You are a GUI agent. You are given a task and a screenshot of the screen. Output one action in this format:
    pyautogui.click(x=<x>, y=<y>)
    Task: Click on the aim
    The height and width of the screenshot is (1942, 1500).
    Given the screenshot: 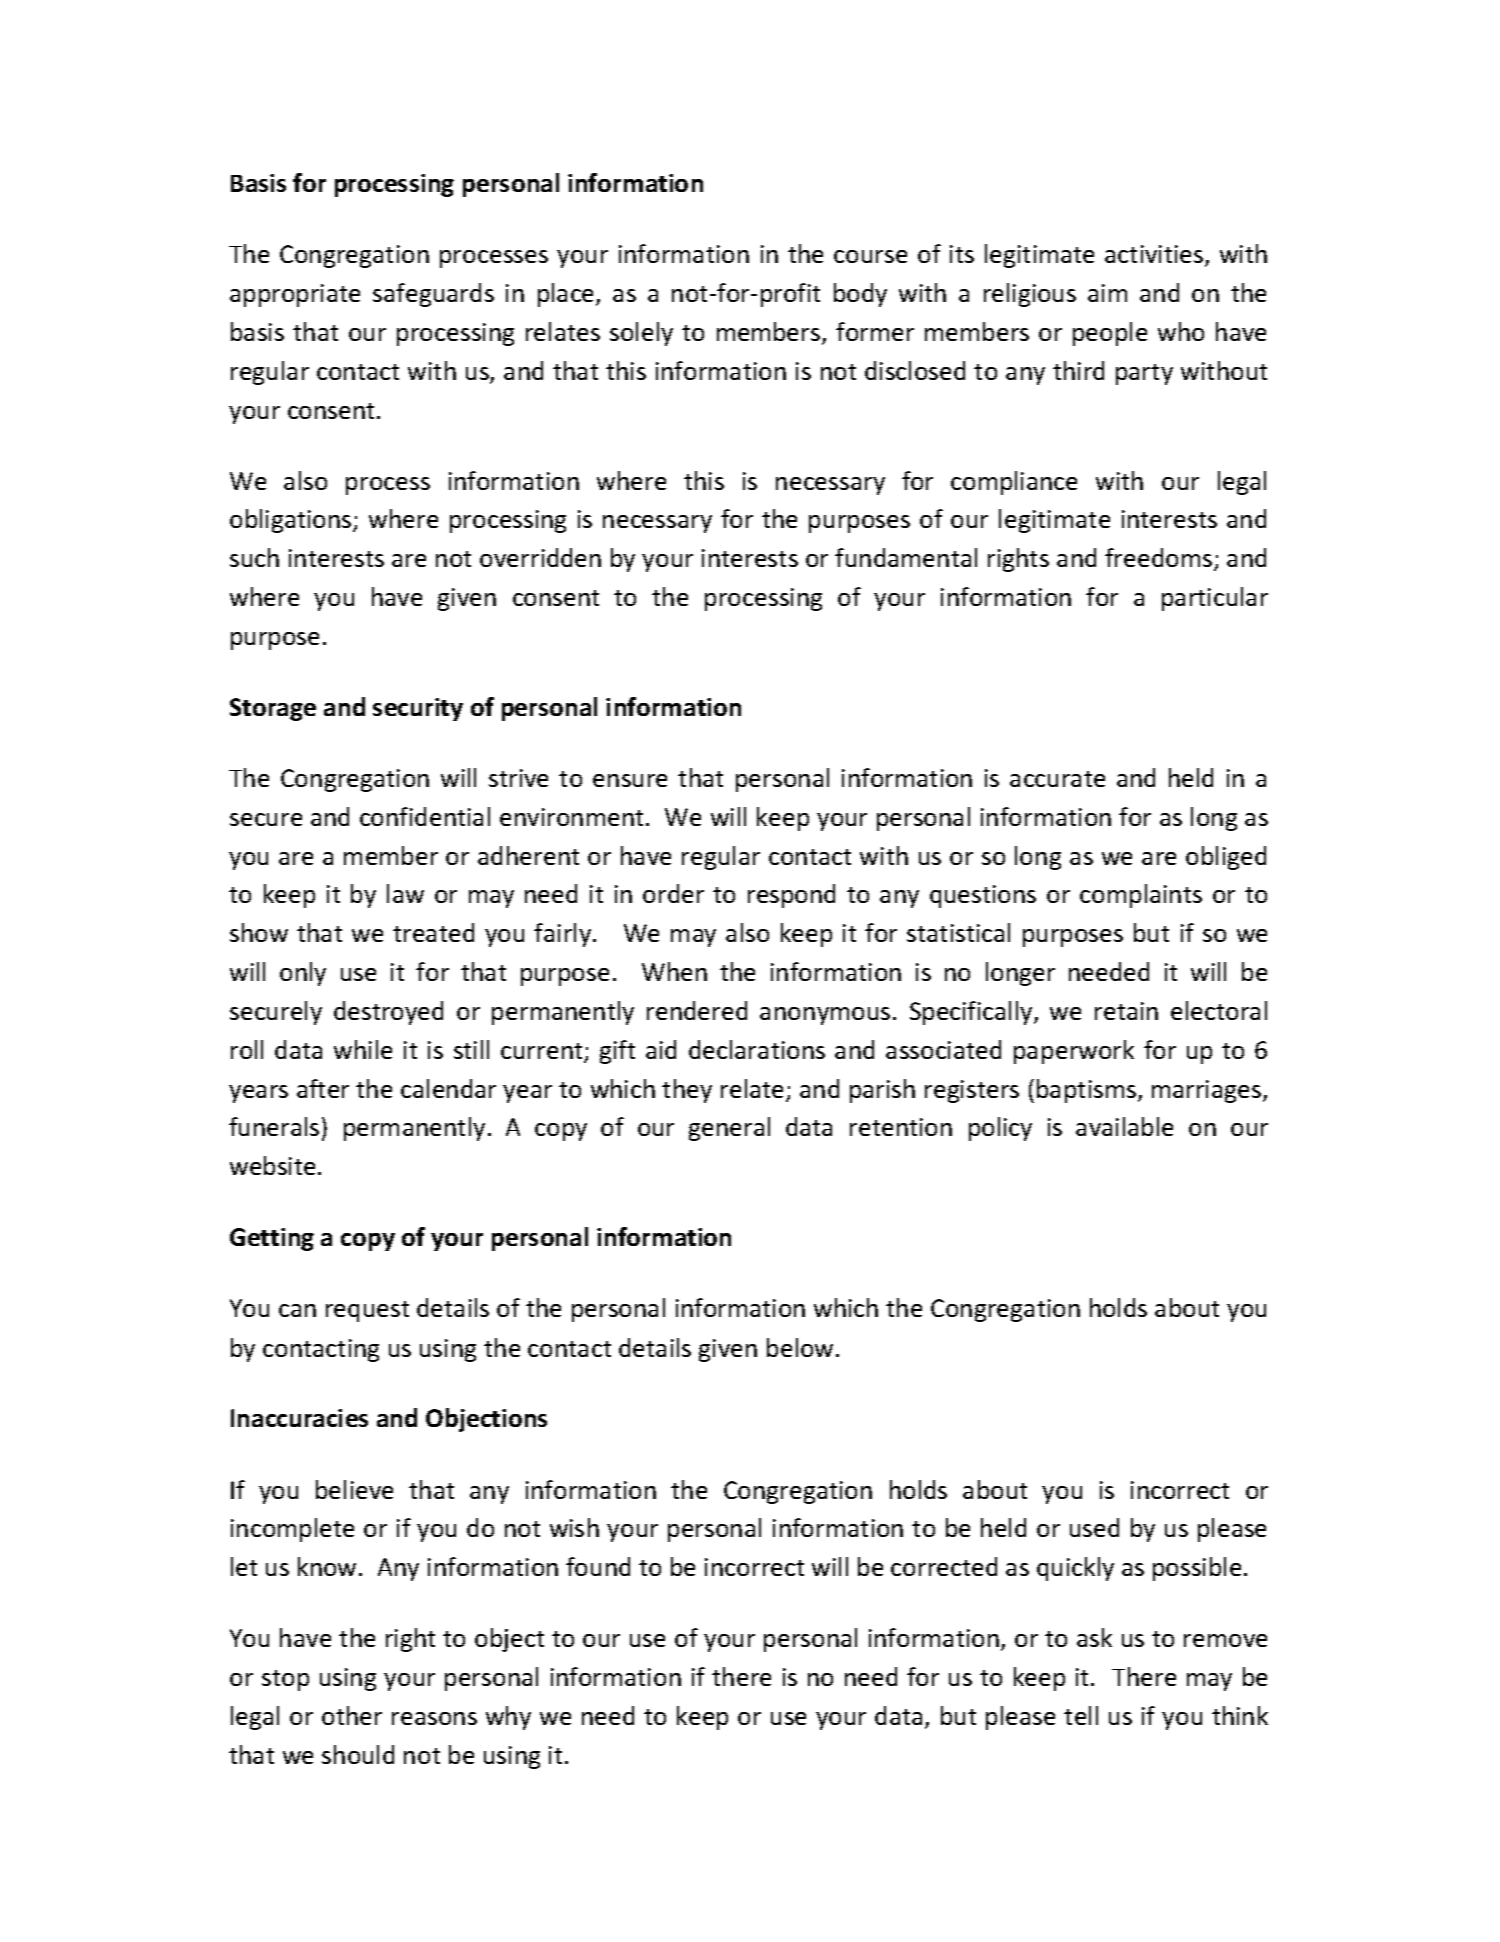 What is the action you would take?
    pyautogui.click(x=1107, y=293)
